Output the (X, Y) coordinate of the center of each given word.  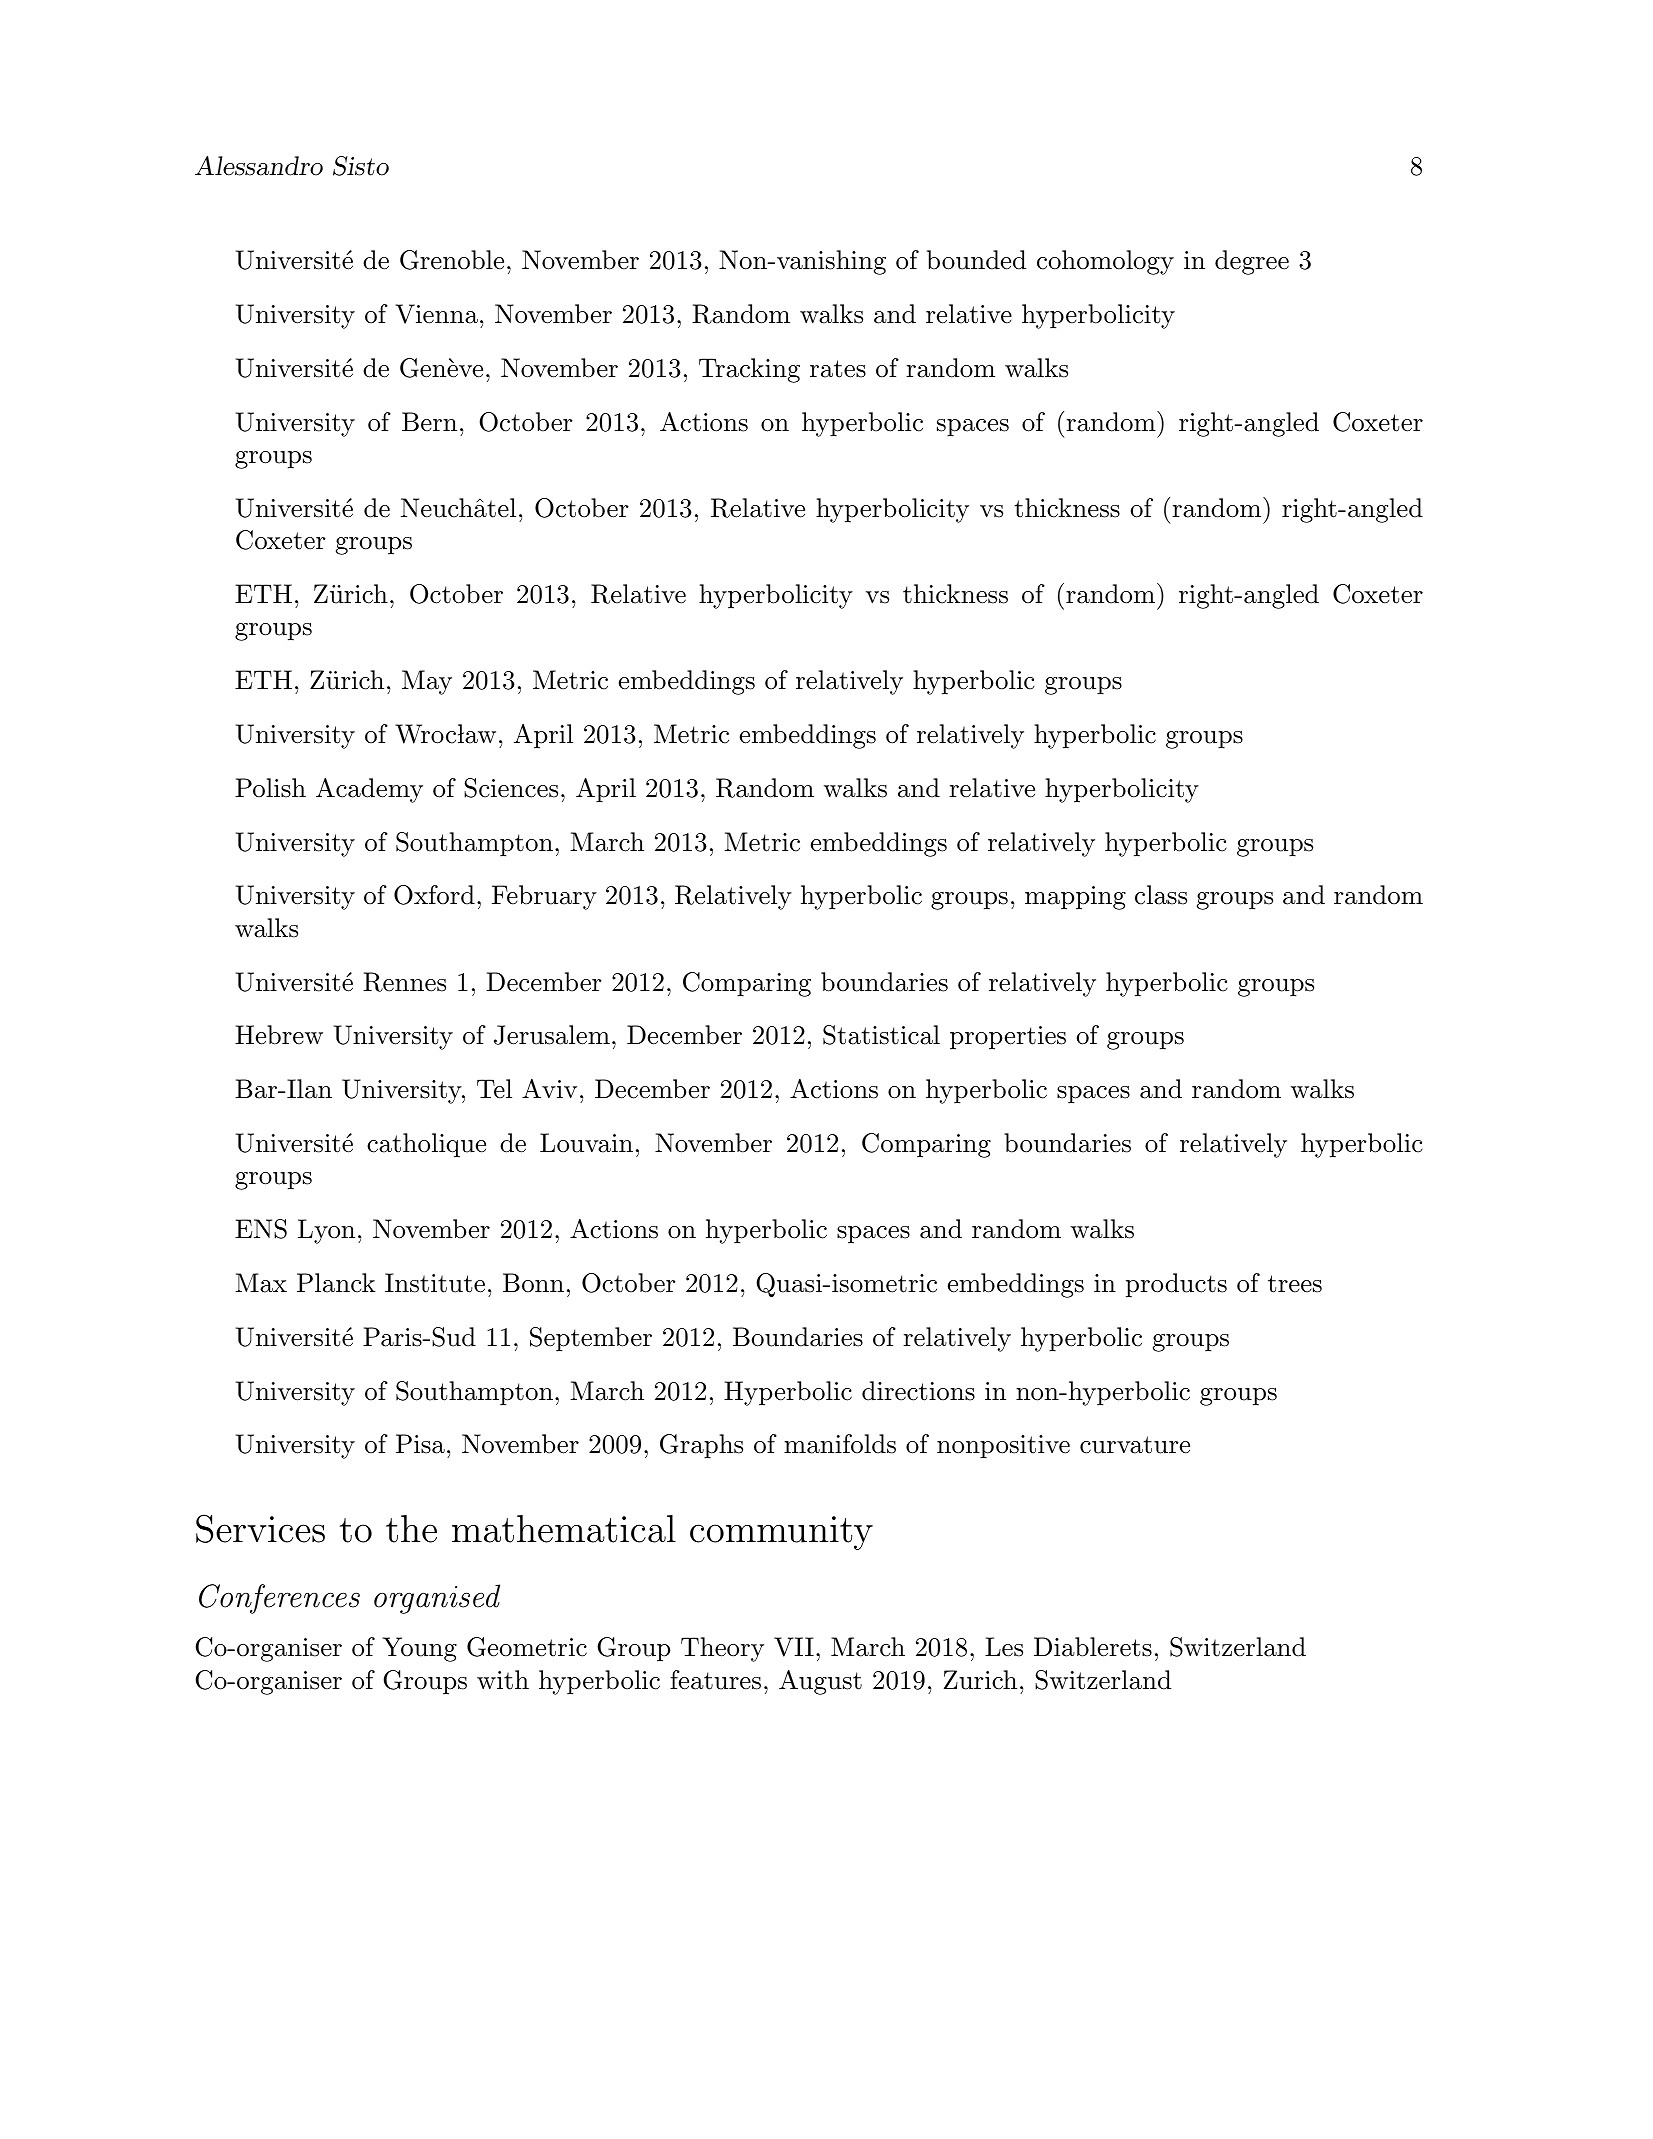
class (1161, 895)
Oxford (434, 895)
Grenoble (452, 260)
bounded (976, 260)
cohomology (1105, 262)
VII (794, 1647)
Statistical (881, 1035)
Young (419, 1649)
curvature (1135, 1445)
